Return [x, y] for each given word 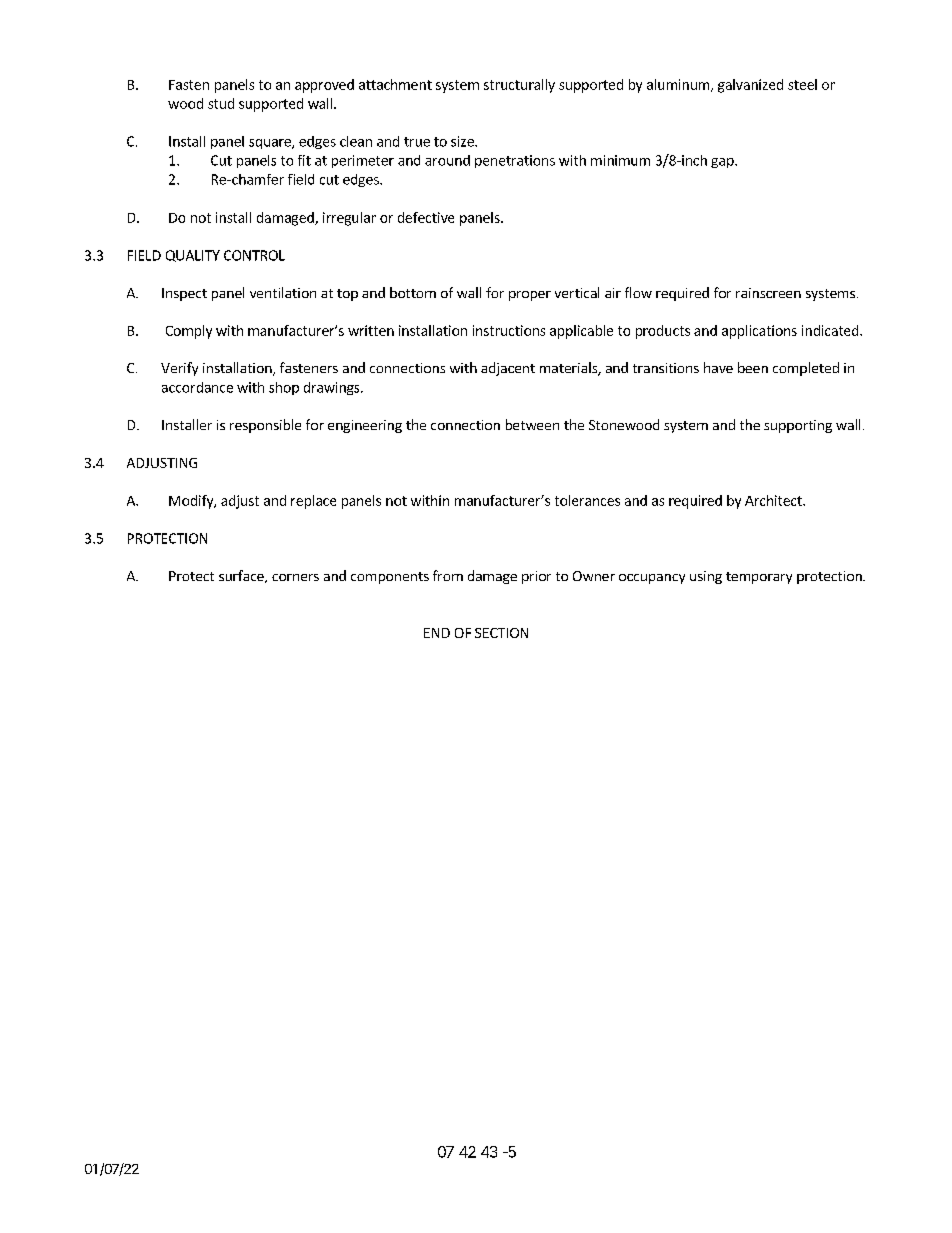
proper [530, 296]
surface [242, 576]
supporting [798, 426]
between [532, 424]
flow [638, 292]
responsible [265, 426]
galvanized [750, 86]
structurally [519, 86]
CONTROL [254, 255]
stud [221, 103]
